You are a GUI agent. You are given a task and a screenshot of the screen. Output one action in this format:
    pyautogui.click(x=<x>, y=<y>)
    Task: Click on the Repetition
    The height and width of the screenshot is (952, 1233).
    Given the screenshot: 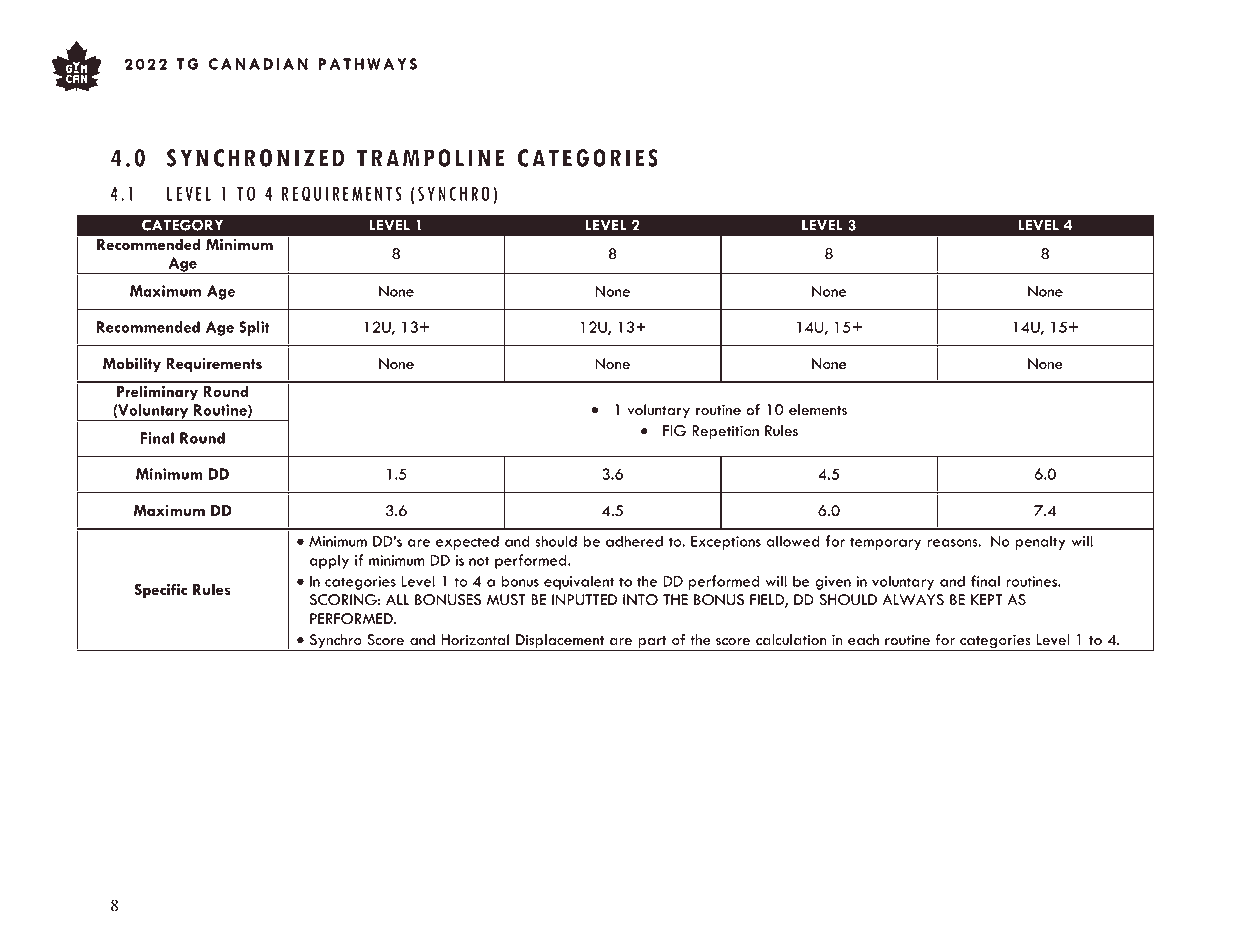 What is the action you would take?
    pyautogui.click(x=725, y=432)
